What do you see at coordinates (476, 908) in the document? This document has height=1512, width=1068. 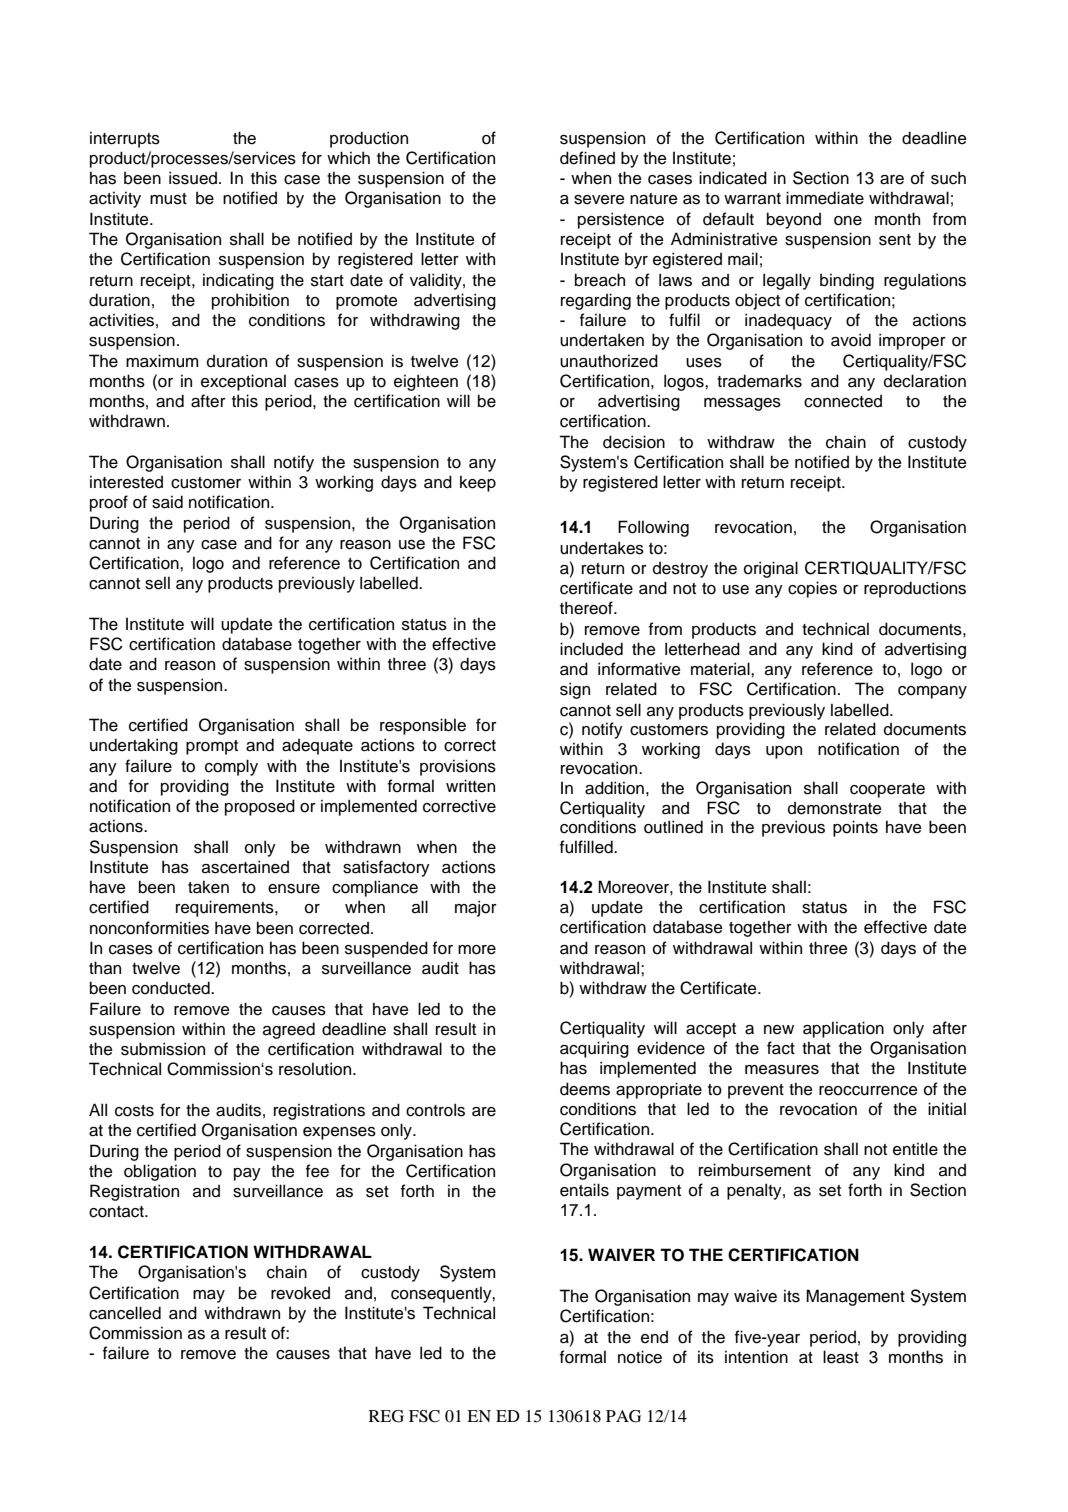 I see `major` at bounding box center [476, 908].
